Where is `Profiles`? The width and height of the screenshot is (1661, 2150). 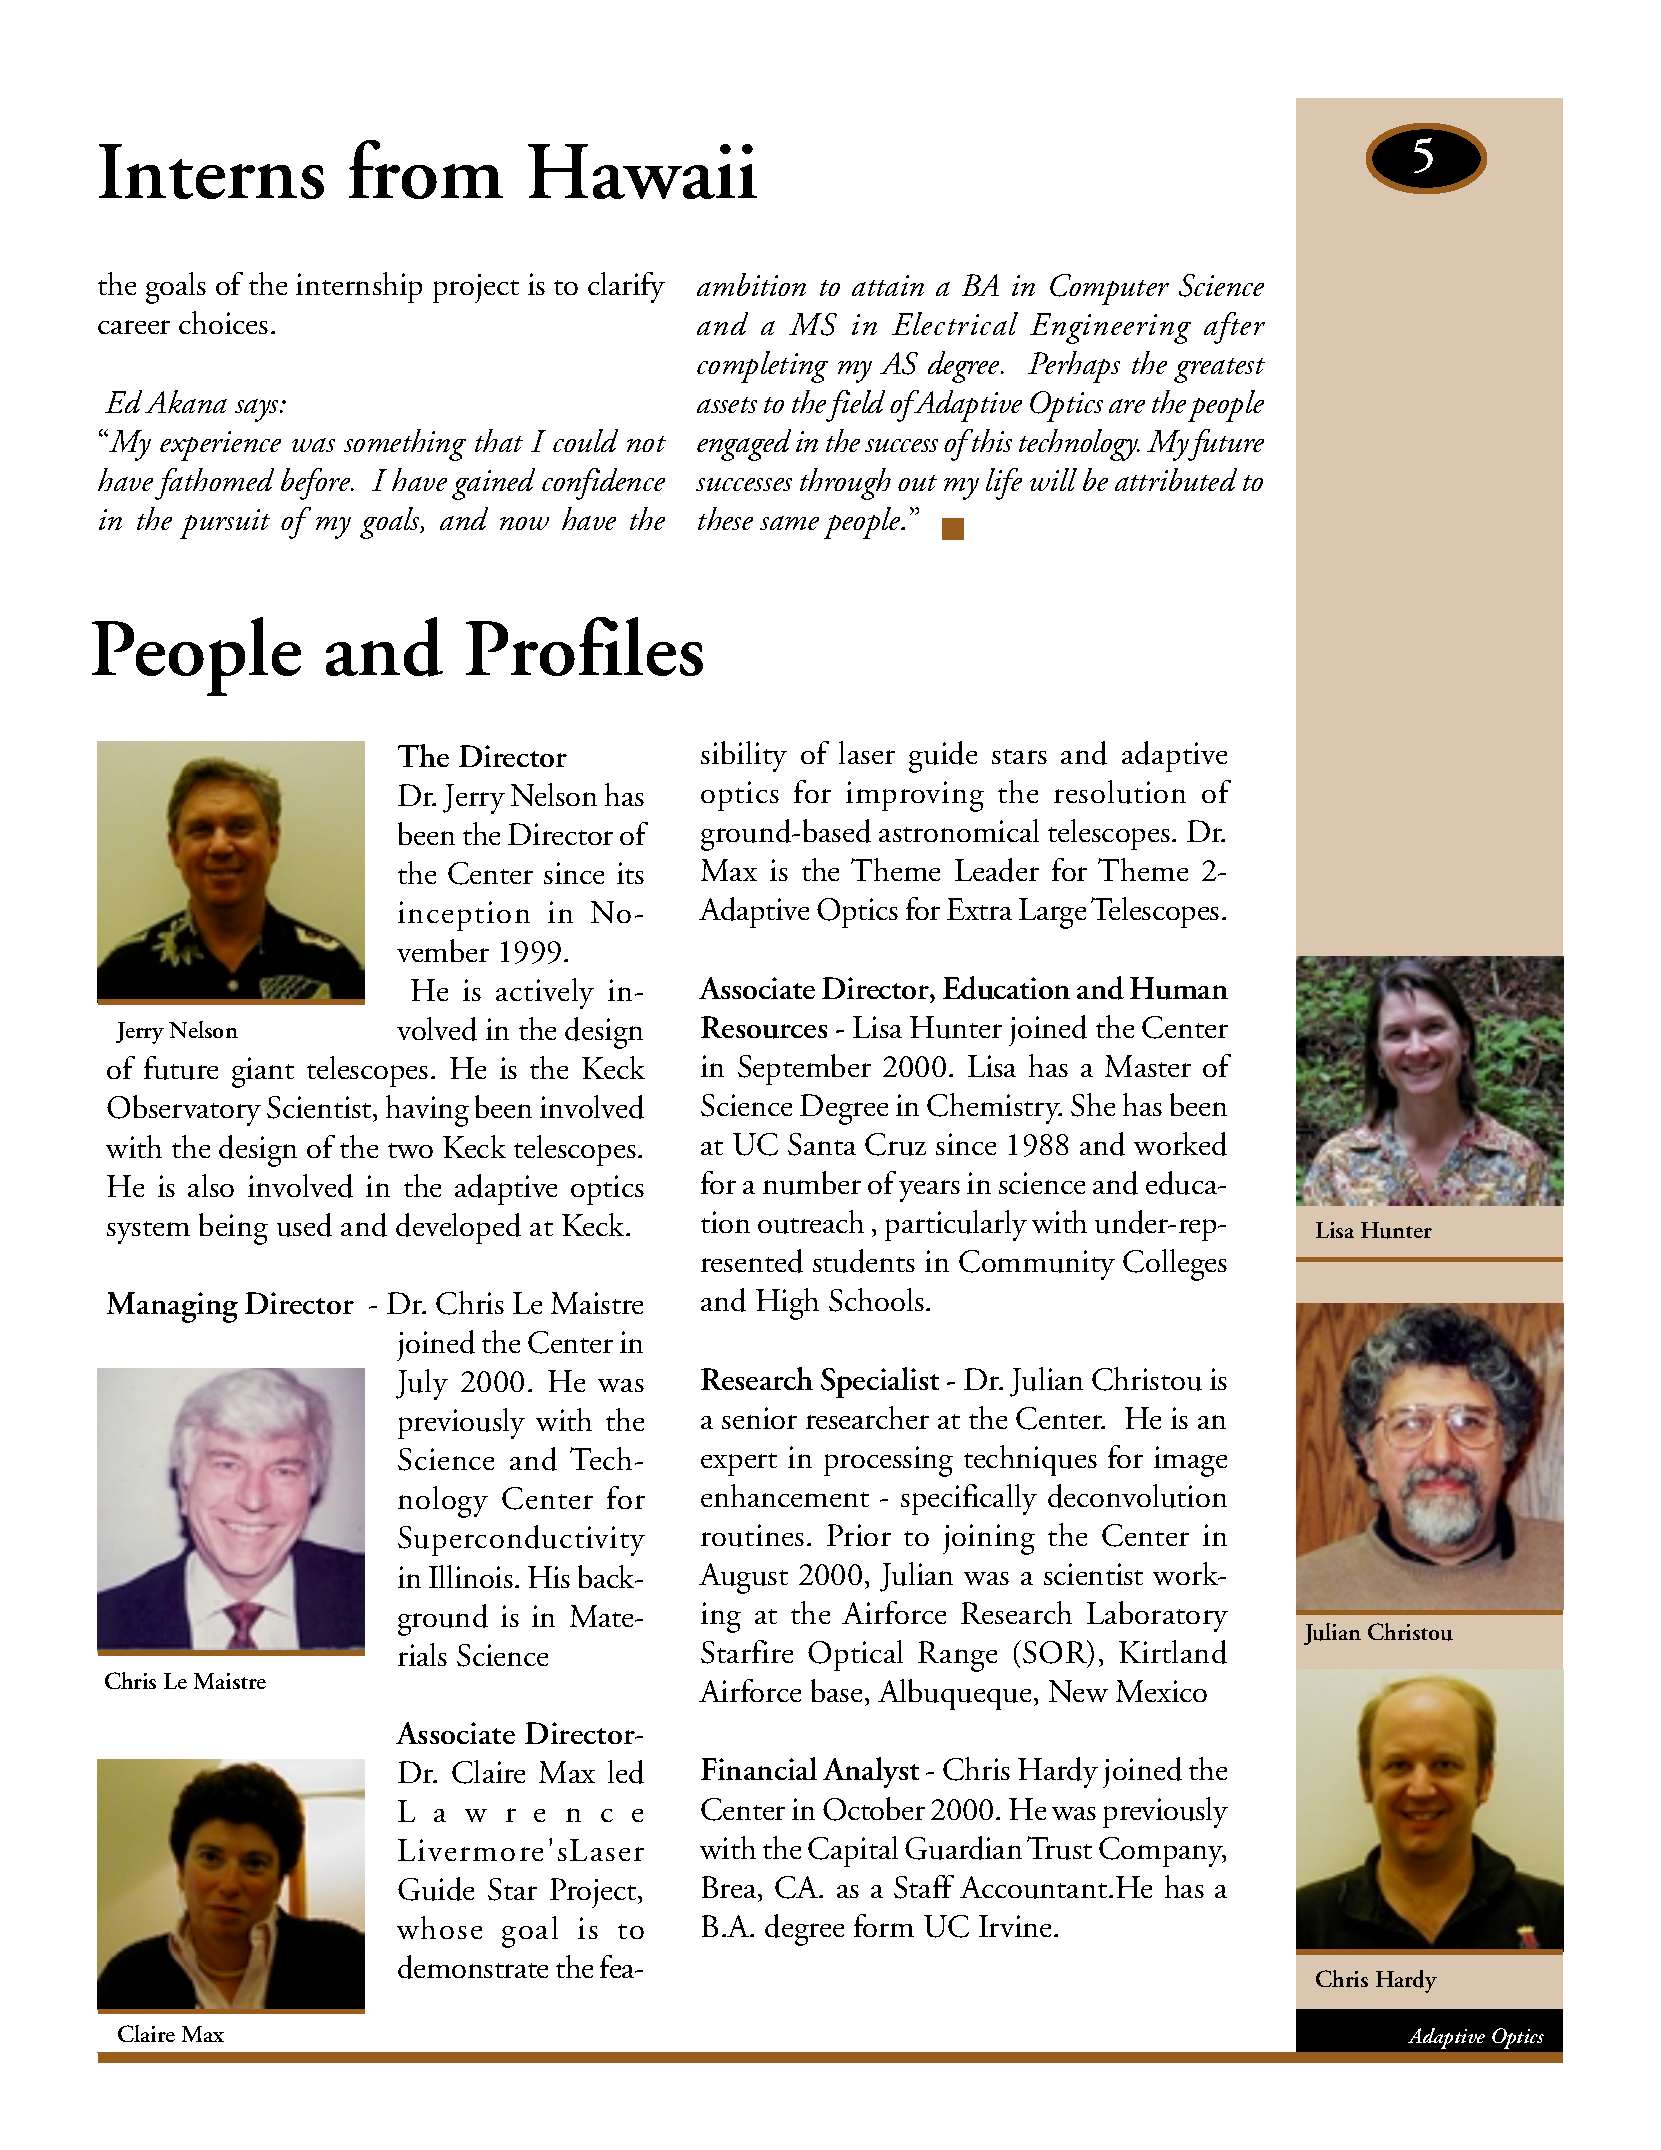 Profiles is located at coordinates (584, 646).
